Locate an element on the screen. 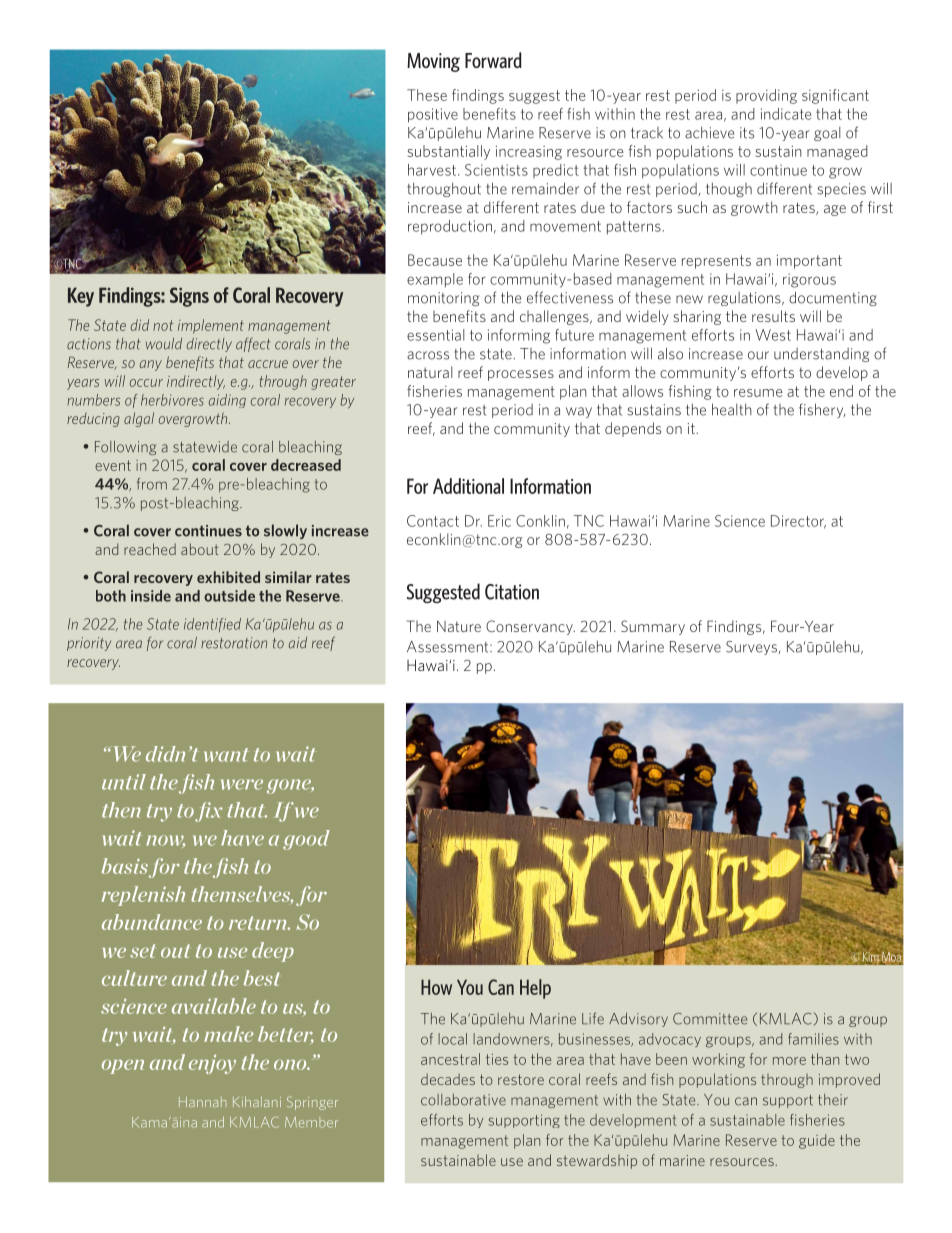 The image size is (952, 1233). collaborative is located at coordinates (463, 1100).
